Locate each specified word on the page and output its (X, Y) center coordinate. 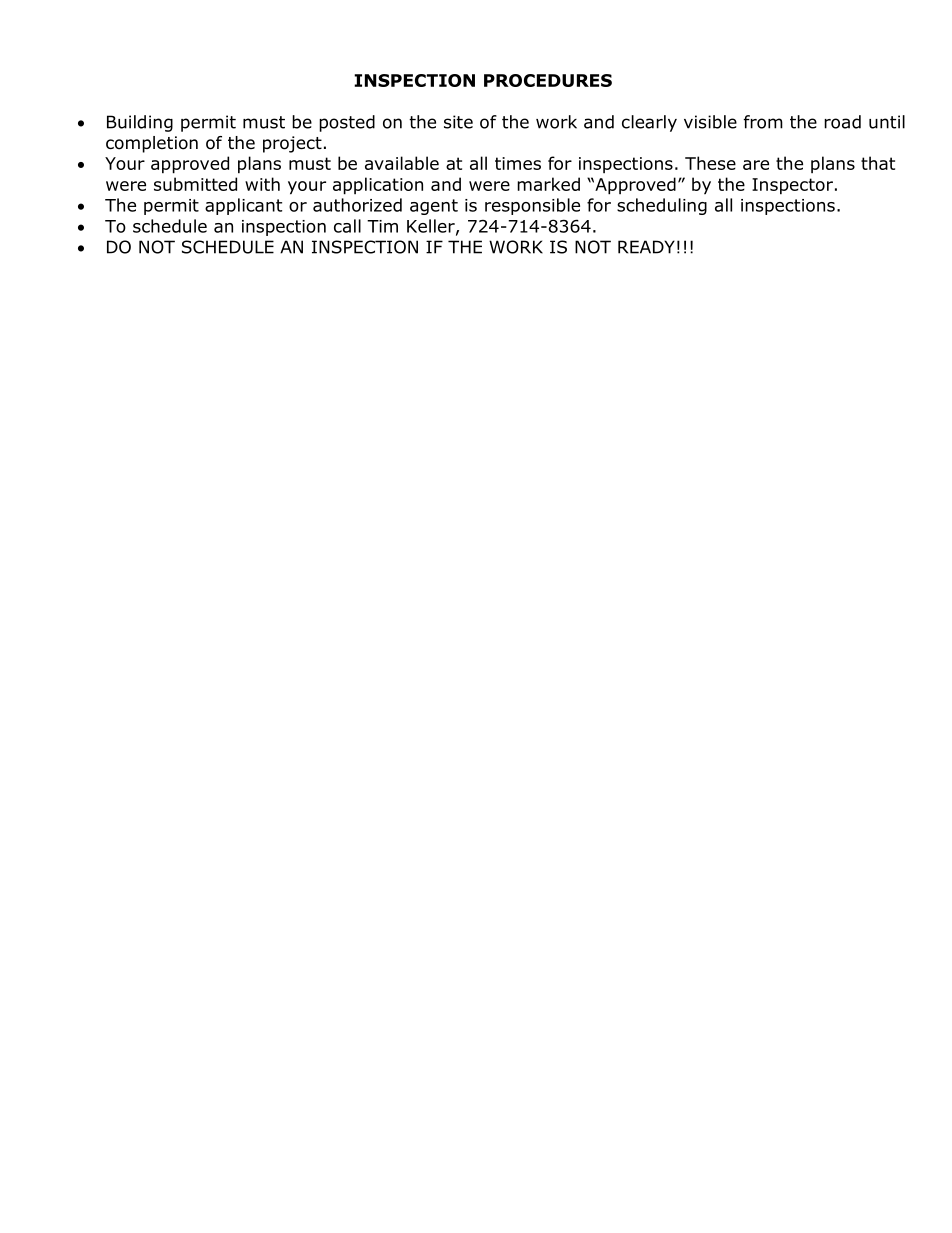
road (842, 122)
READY (646, 247)
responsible (532, 206)
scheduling (662, 206)
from (763, 122)
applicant (243, 206)
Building (140, 123)
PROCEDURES (548, 80)
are (756, 165)
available (402, 163)
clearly (649, 123)
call (347, 226)
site (458, 122)
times (518, 163)
